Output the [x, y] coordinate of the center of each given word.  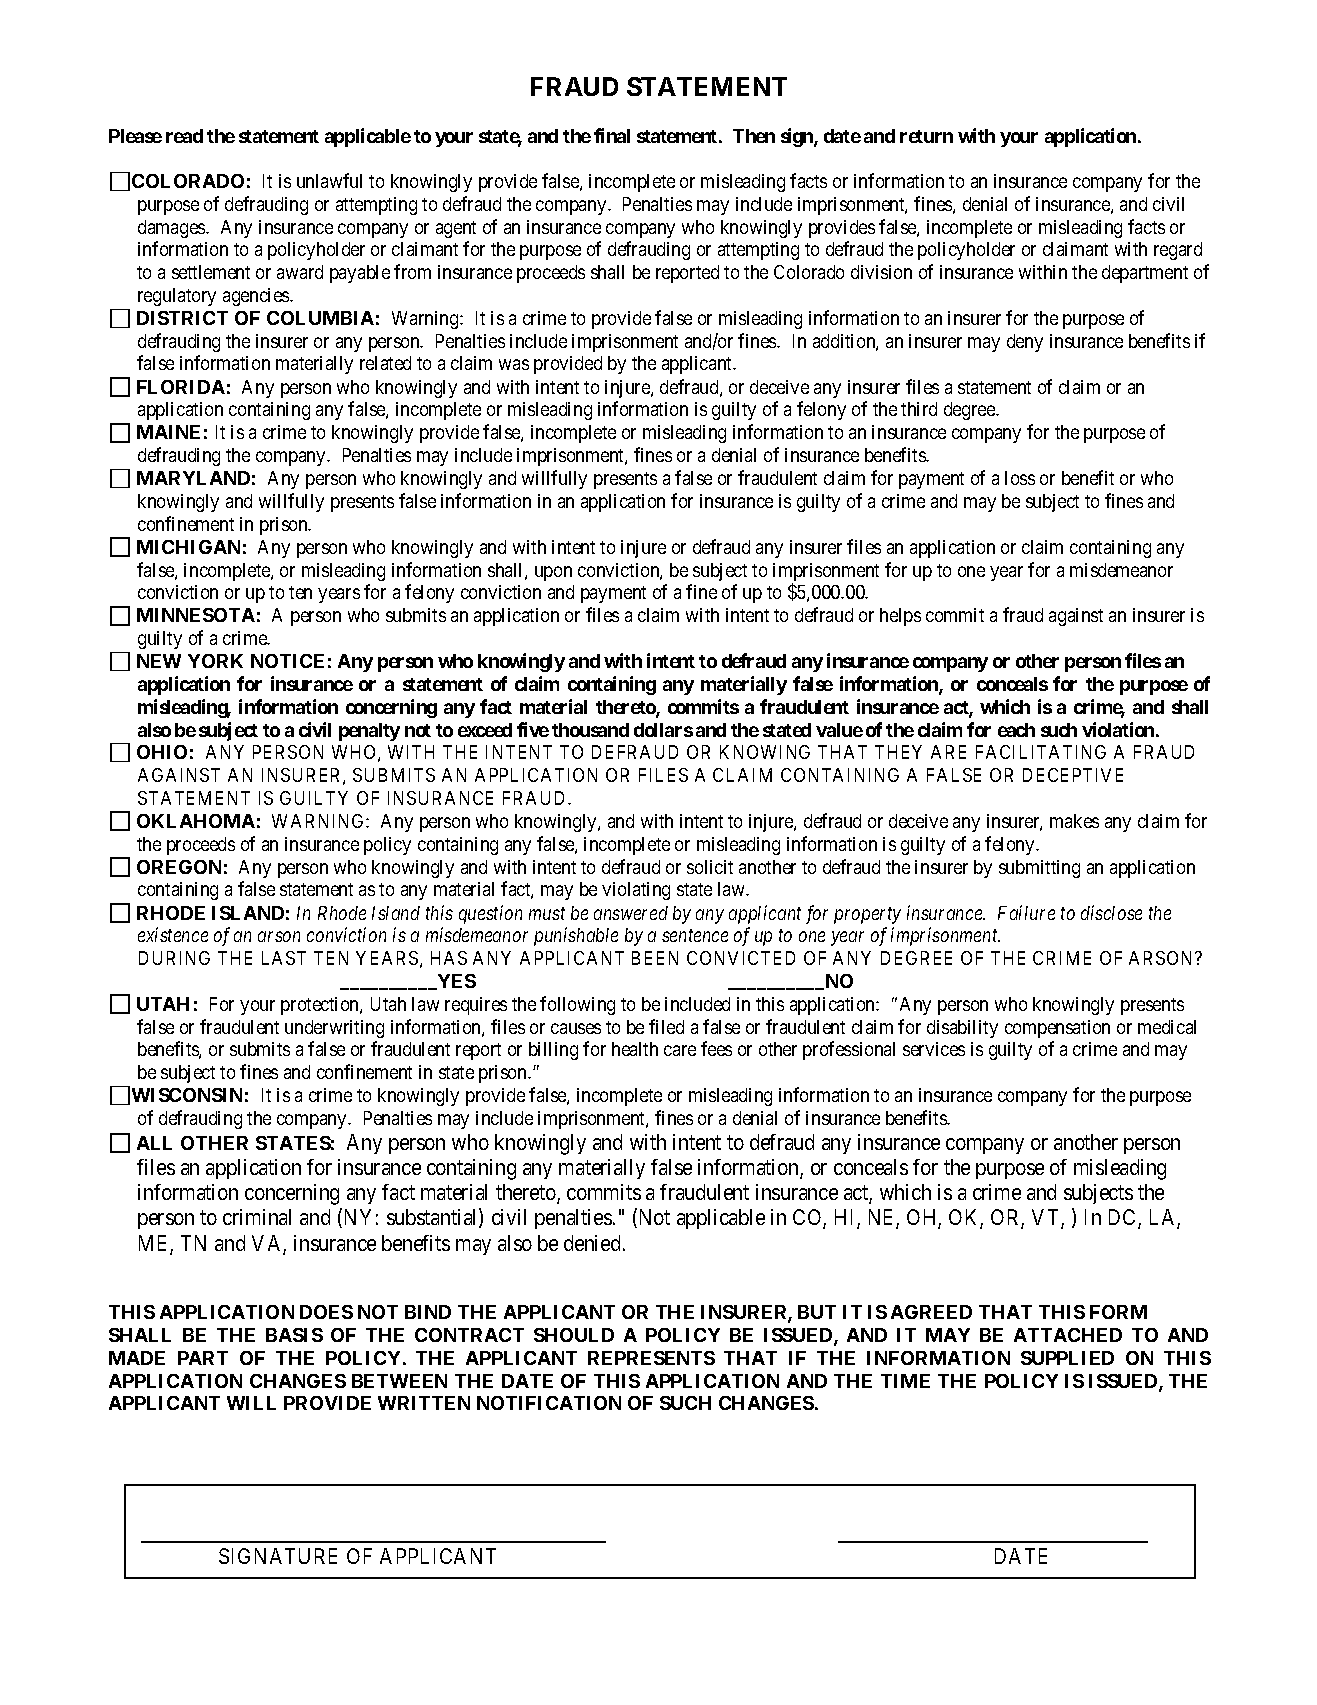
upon [553, 573]
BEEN [655, 958]
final [612, 135]
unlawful [329, 180]
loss [1020, 478]
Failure [1026, 912]
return [926, 136]
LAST [284, 958]
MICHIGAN [188, 547]
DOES [326, 1312]
